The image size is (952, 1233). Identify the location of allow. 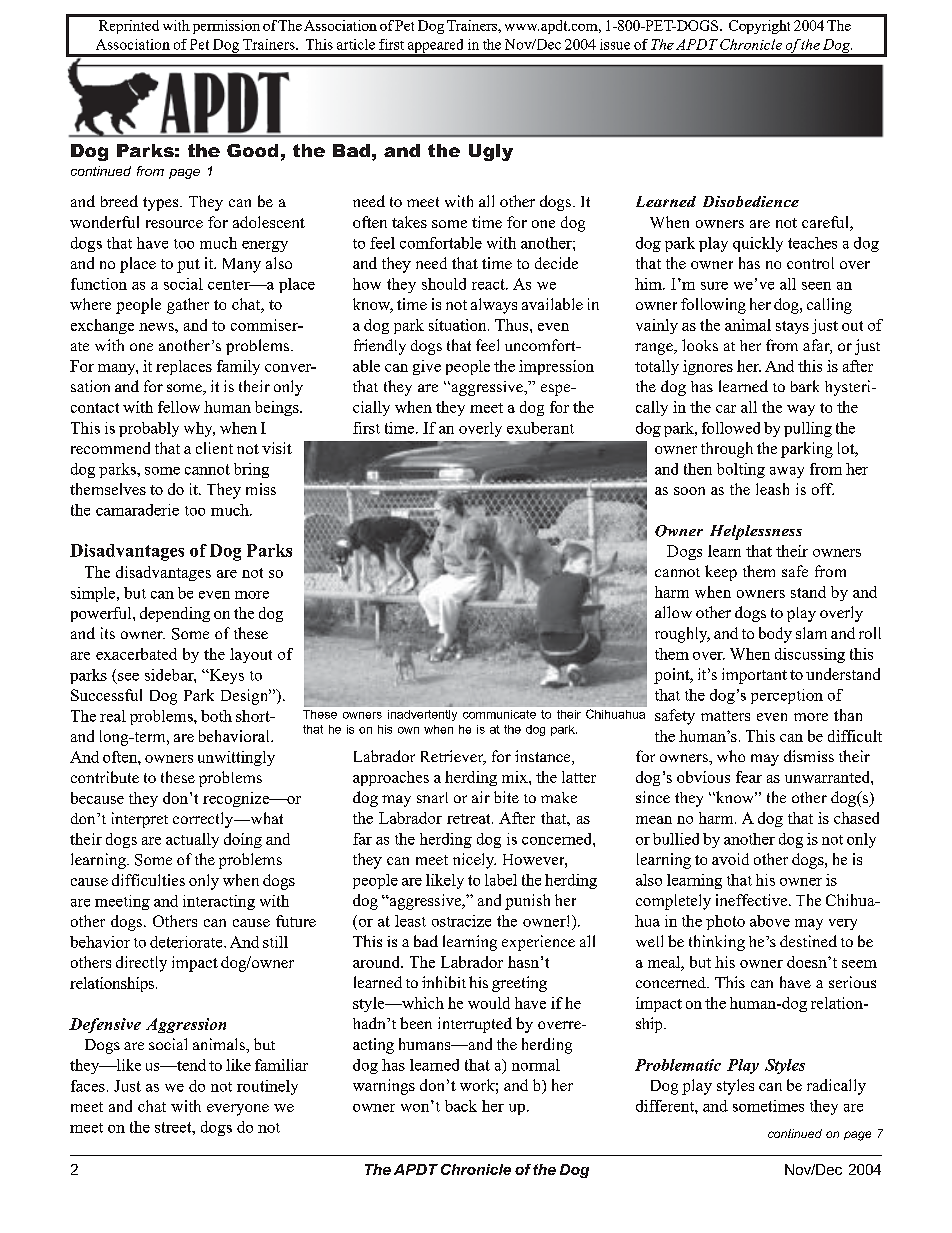
(673, 612).
